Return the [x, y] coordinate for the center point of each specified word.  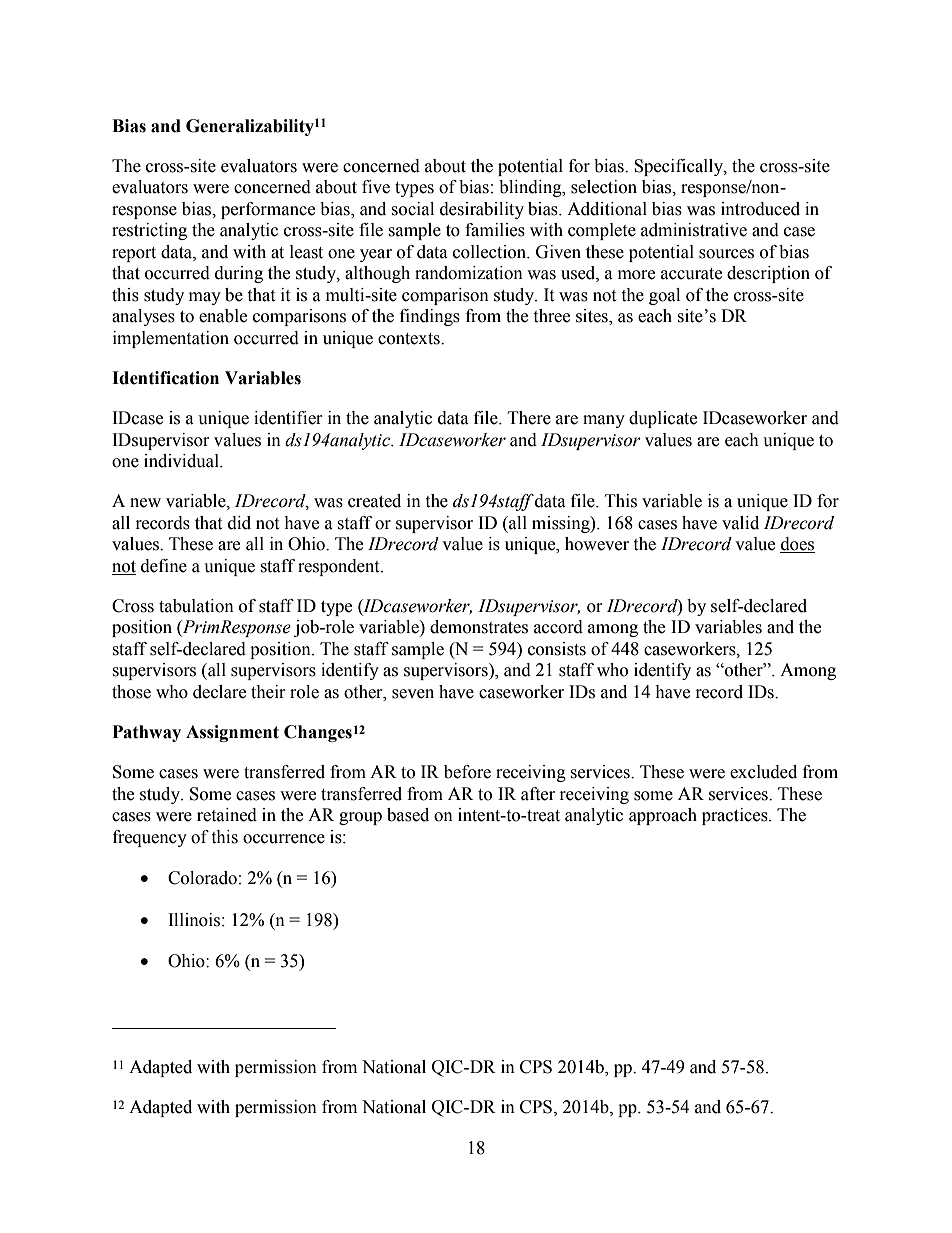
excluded [763, 772]
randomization [469, 273]
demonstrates [479, 627]
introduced [760, 209]
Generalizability [250, 127]
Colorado [202, 878]
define [164, 566]
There [529, 418]
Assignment [232, 733]
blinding [531, 188]
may [205, 298]
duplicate [663, 419]
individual [182, 461]
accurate [691, 274]
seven [413, 694]
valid [740, 523]
